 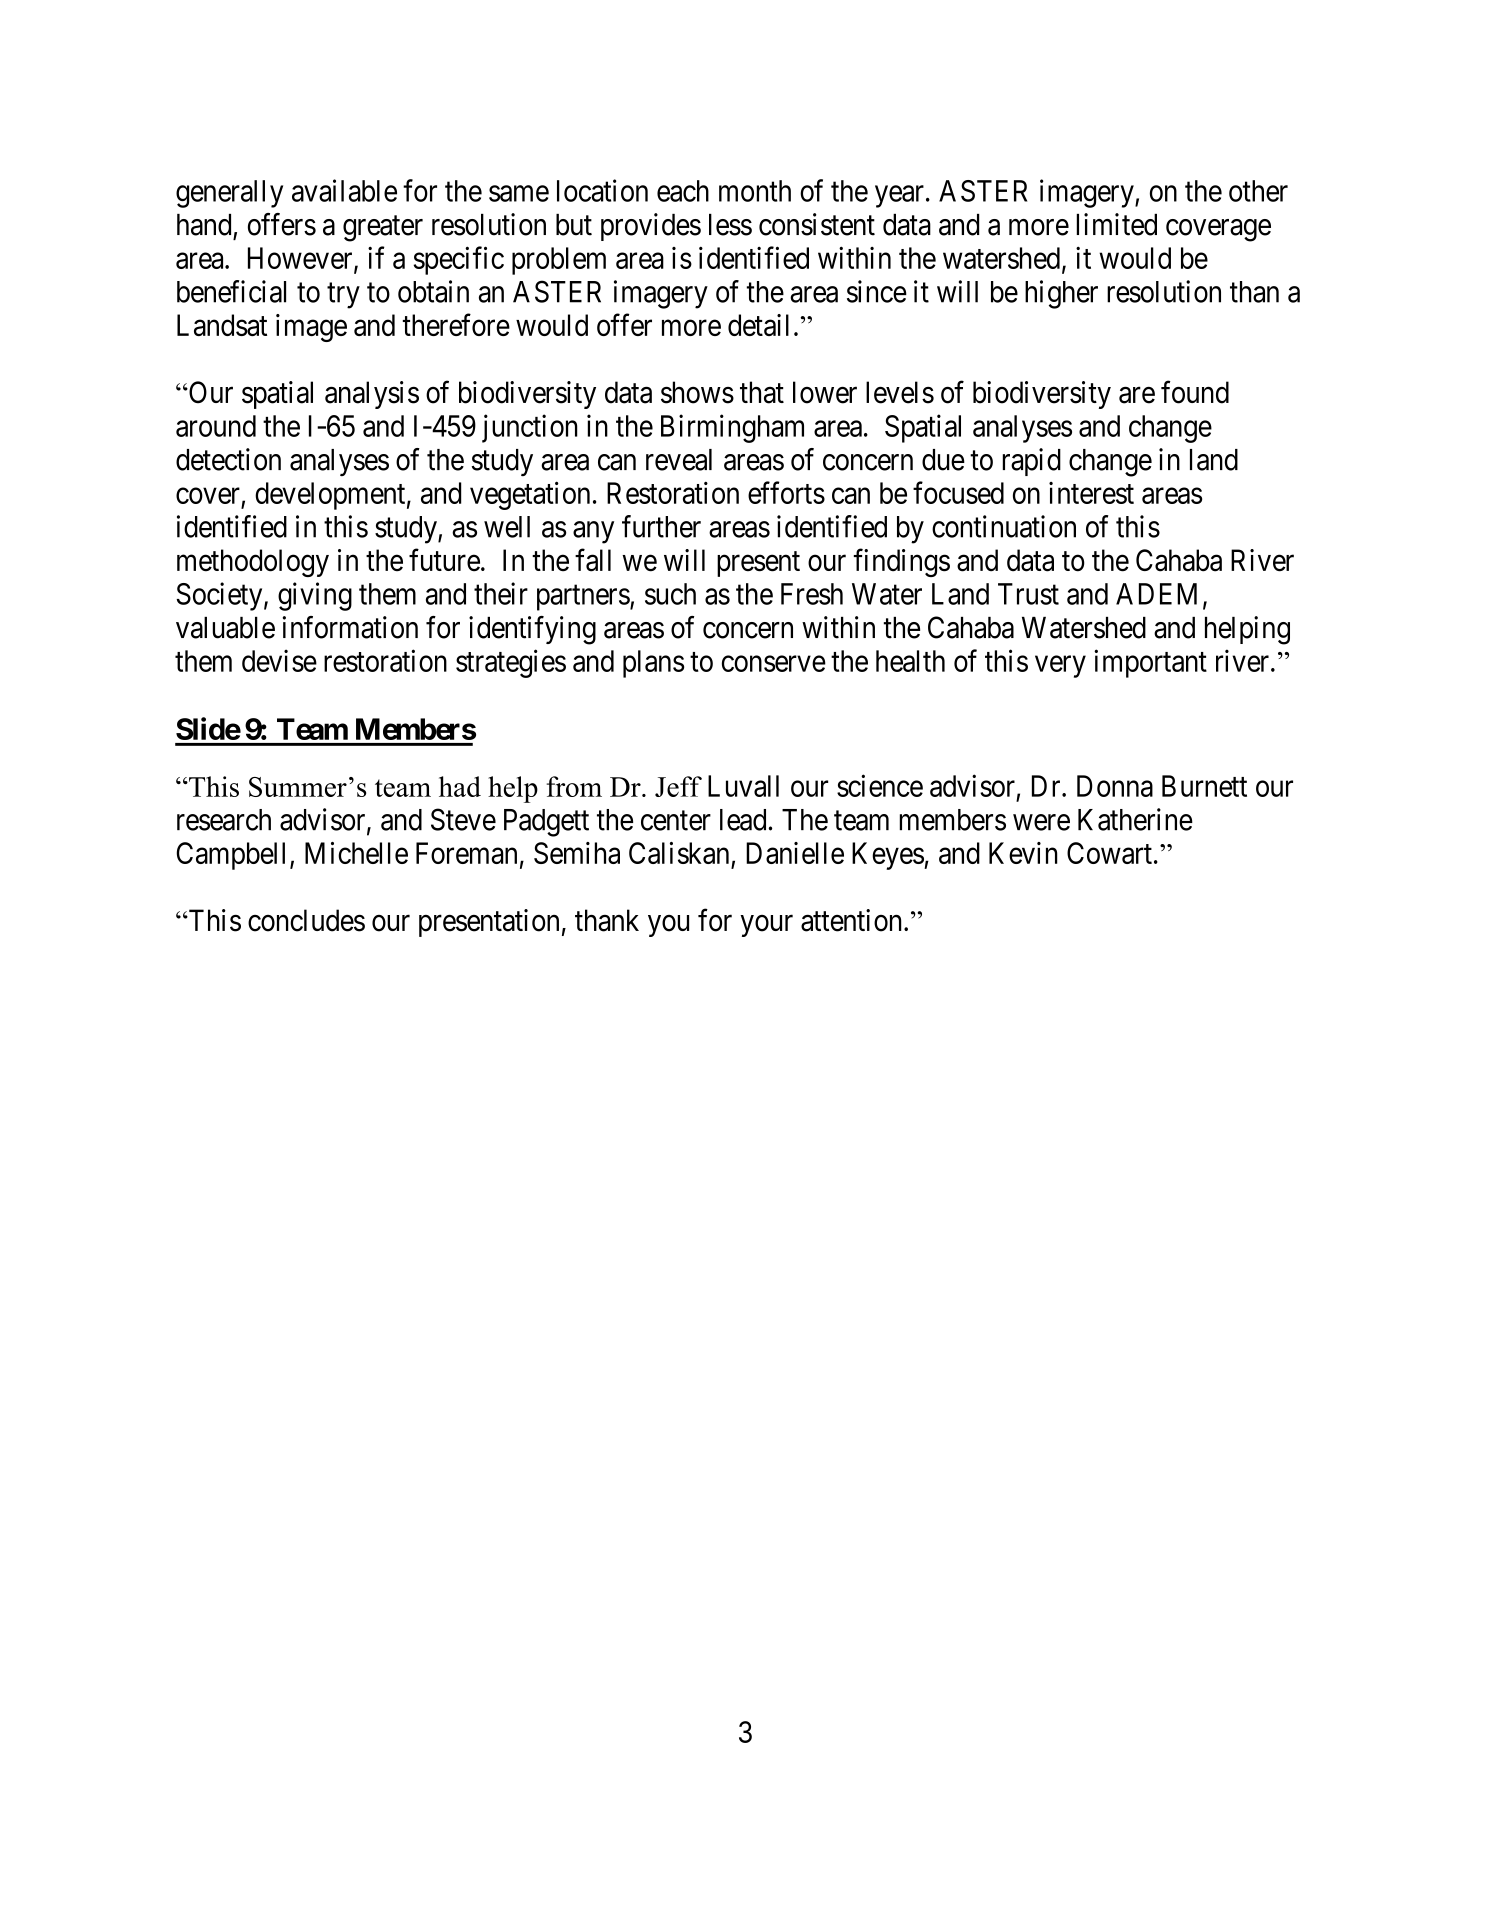 I want to click on Cowart, so click(x=1109, y=853).
